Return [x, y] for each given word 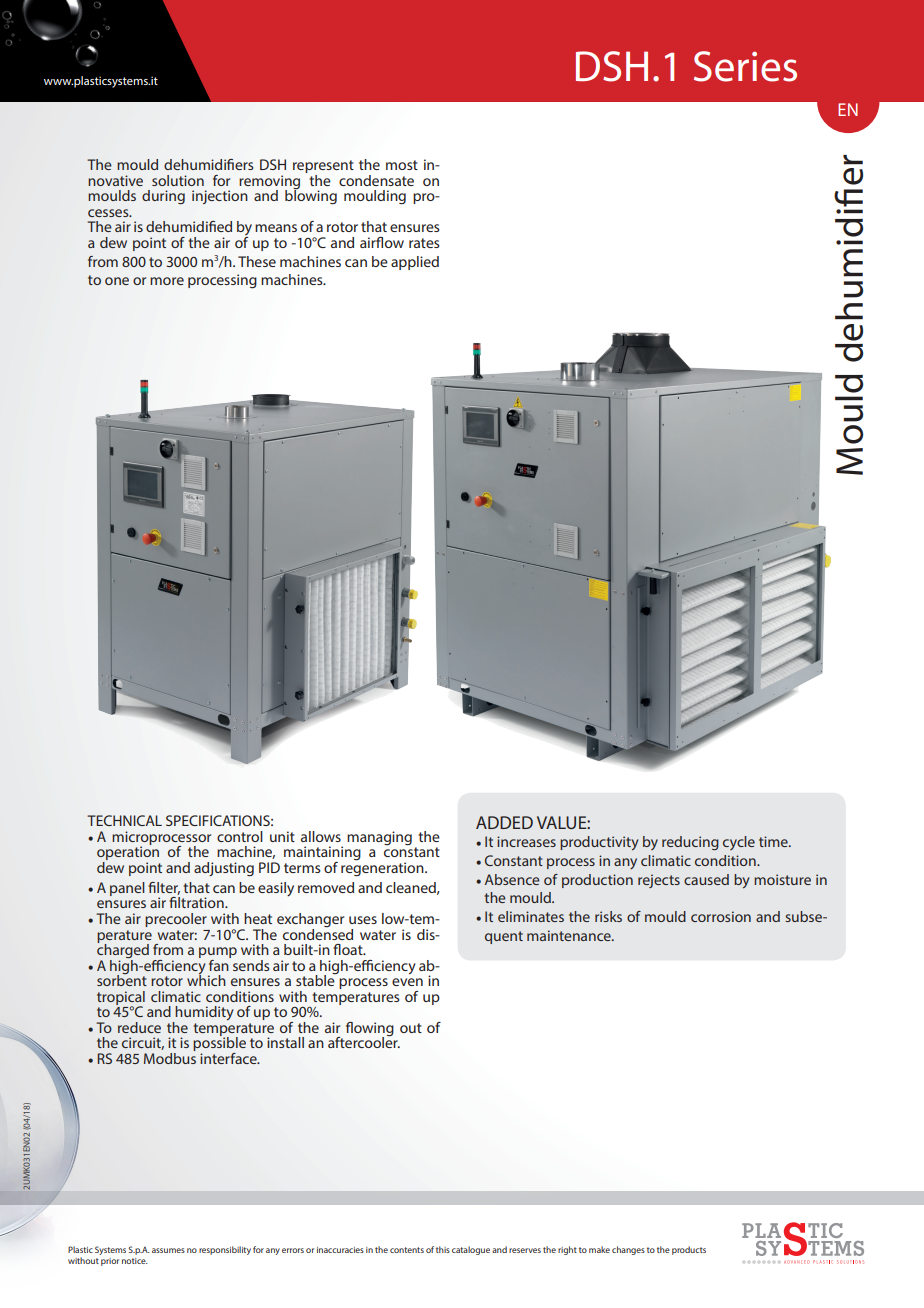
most [402, 165]
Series [745, 66]
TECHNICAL [124, 820]
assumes [168, 1250]
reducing [690, 843]
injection [220, 197]
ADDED [504, 822]
